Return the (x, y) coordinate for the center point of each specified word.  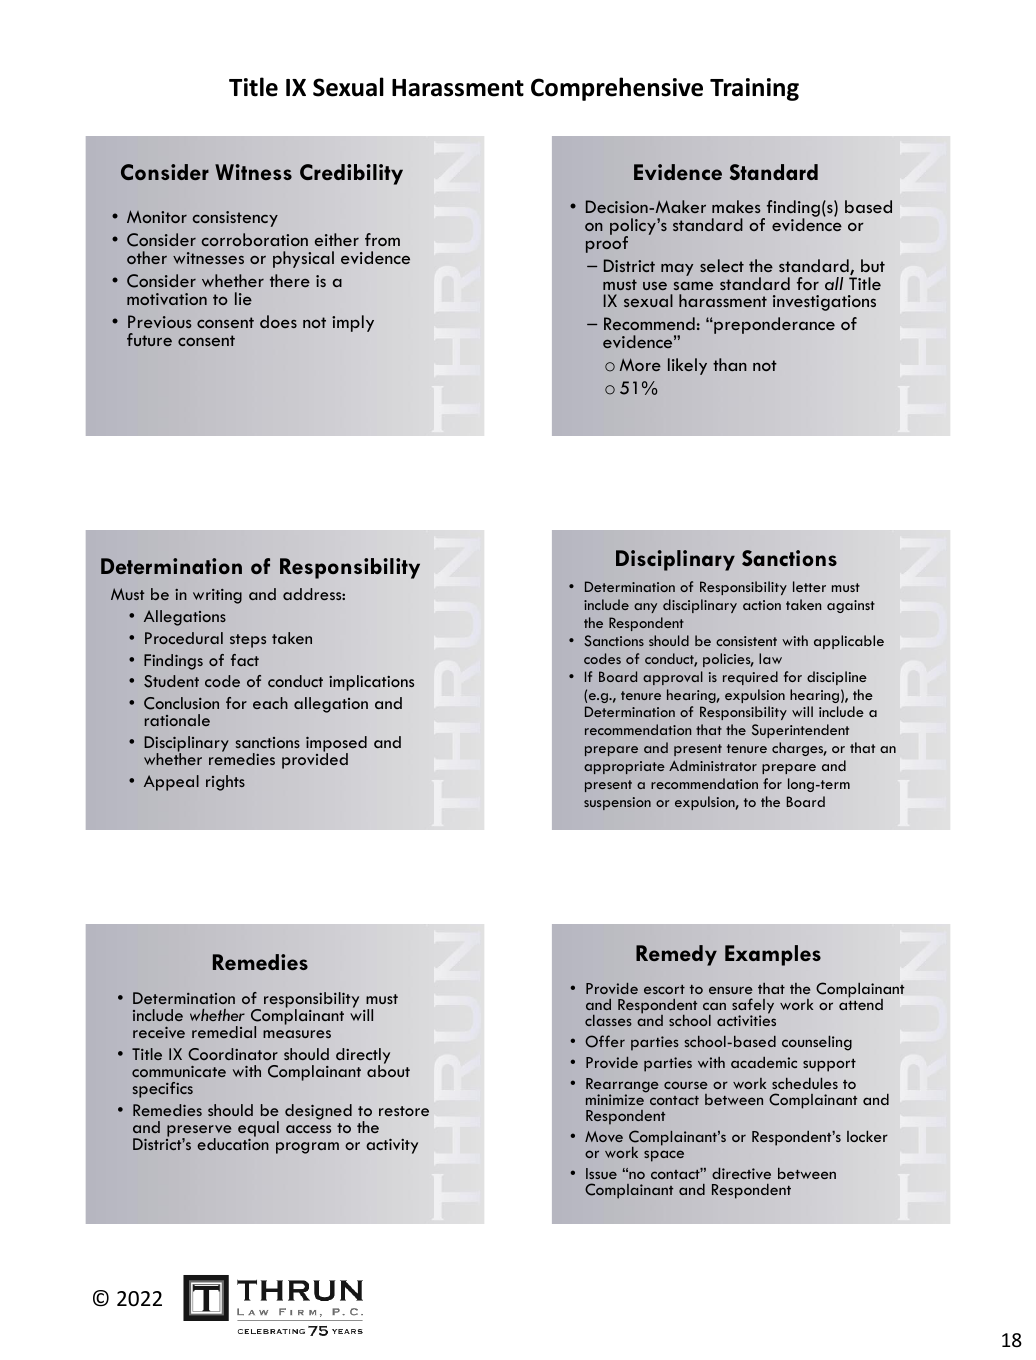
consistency (235, 219)
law (770, 658)
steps (248, 641)
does (278, 321)
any (645, 608)
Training (754, 89)
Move (604, 1136)
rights (225, 783)
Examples (773, 955)
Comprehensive (617, 89)
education (233, 1143)
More (640, 364)
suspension (617, 803)
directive (741, 1173)
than (730, 364)
